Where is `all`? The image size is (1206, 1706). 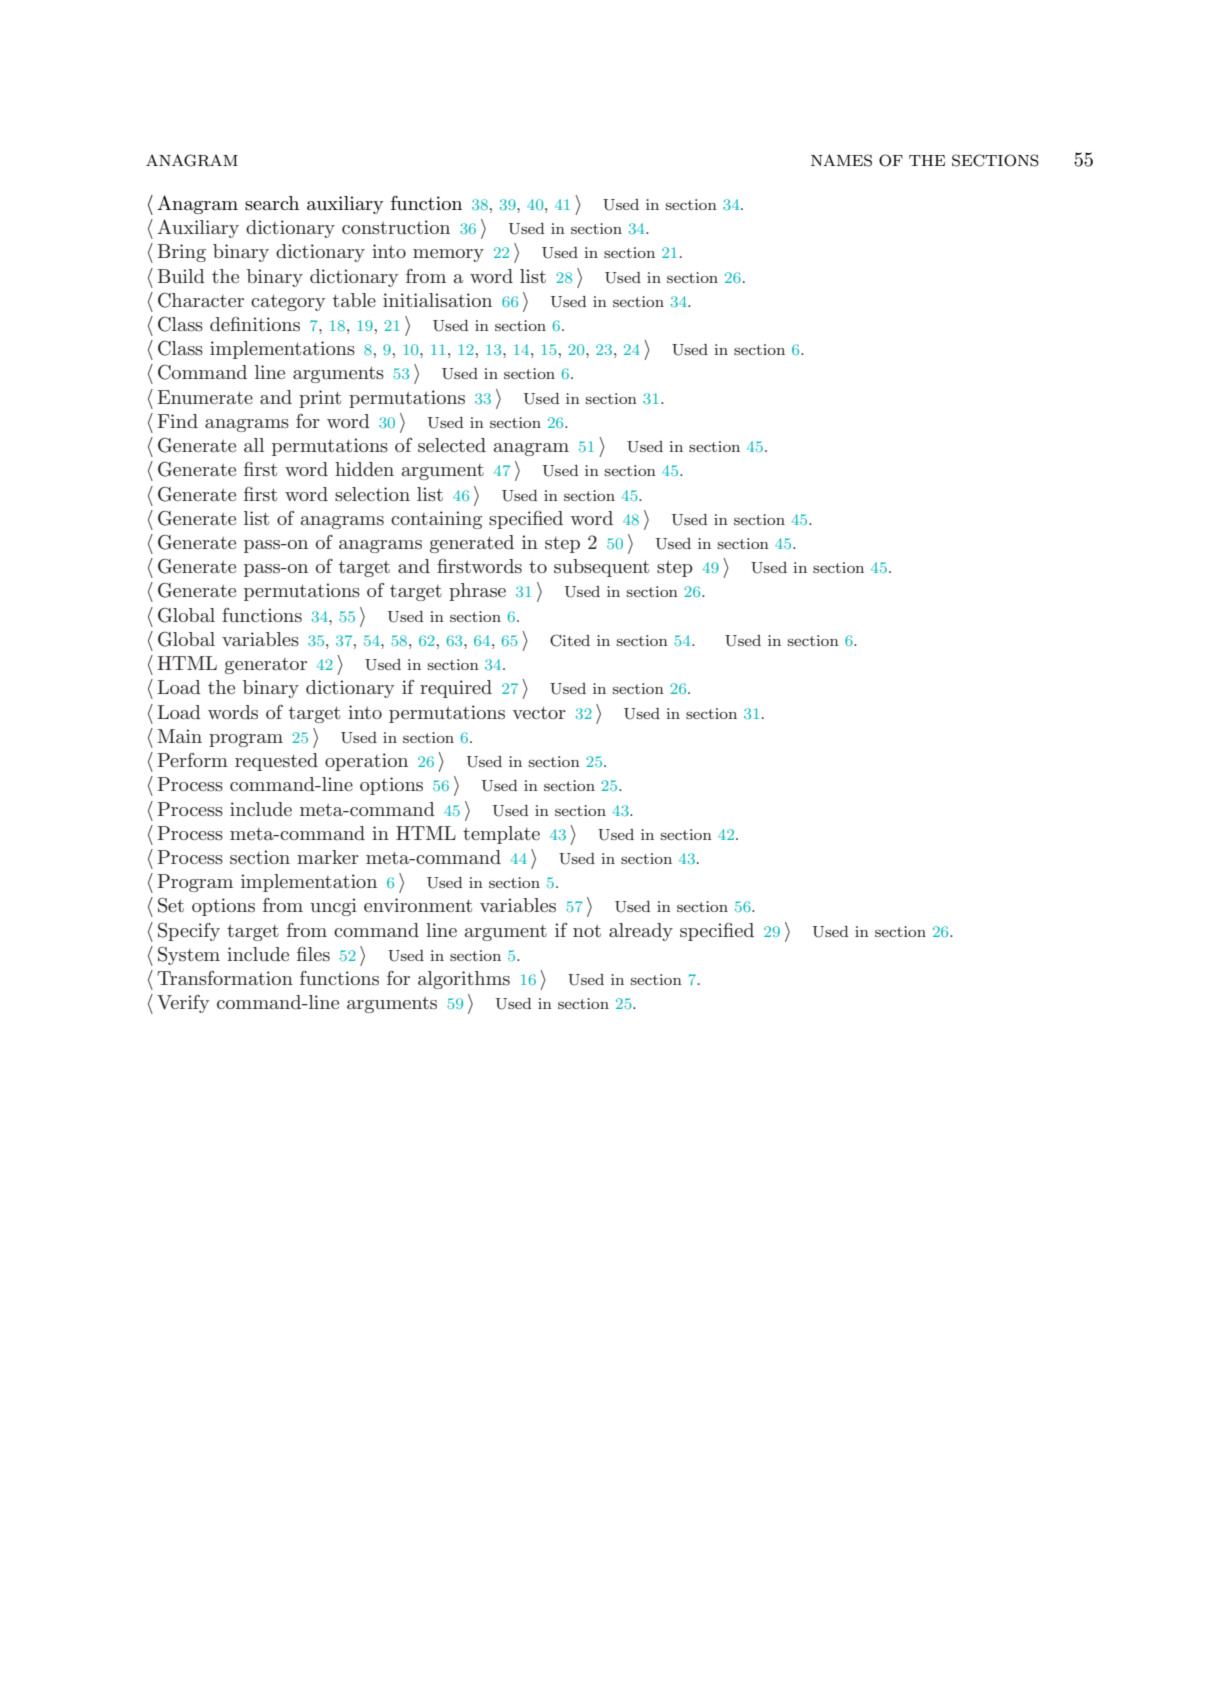 all is located at coordinates (254, 445).
